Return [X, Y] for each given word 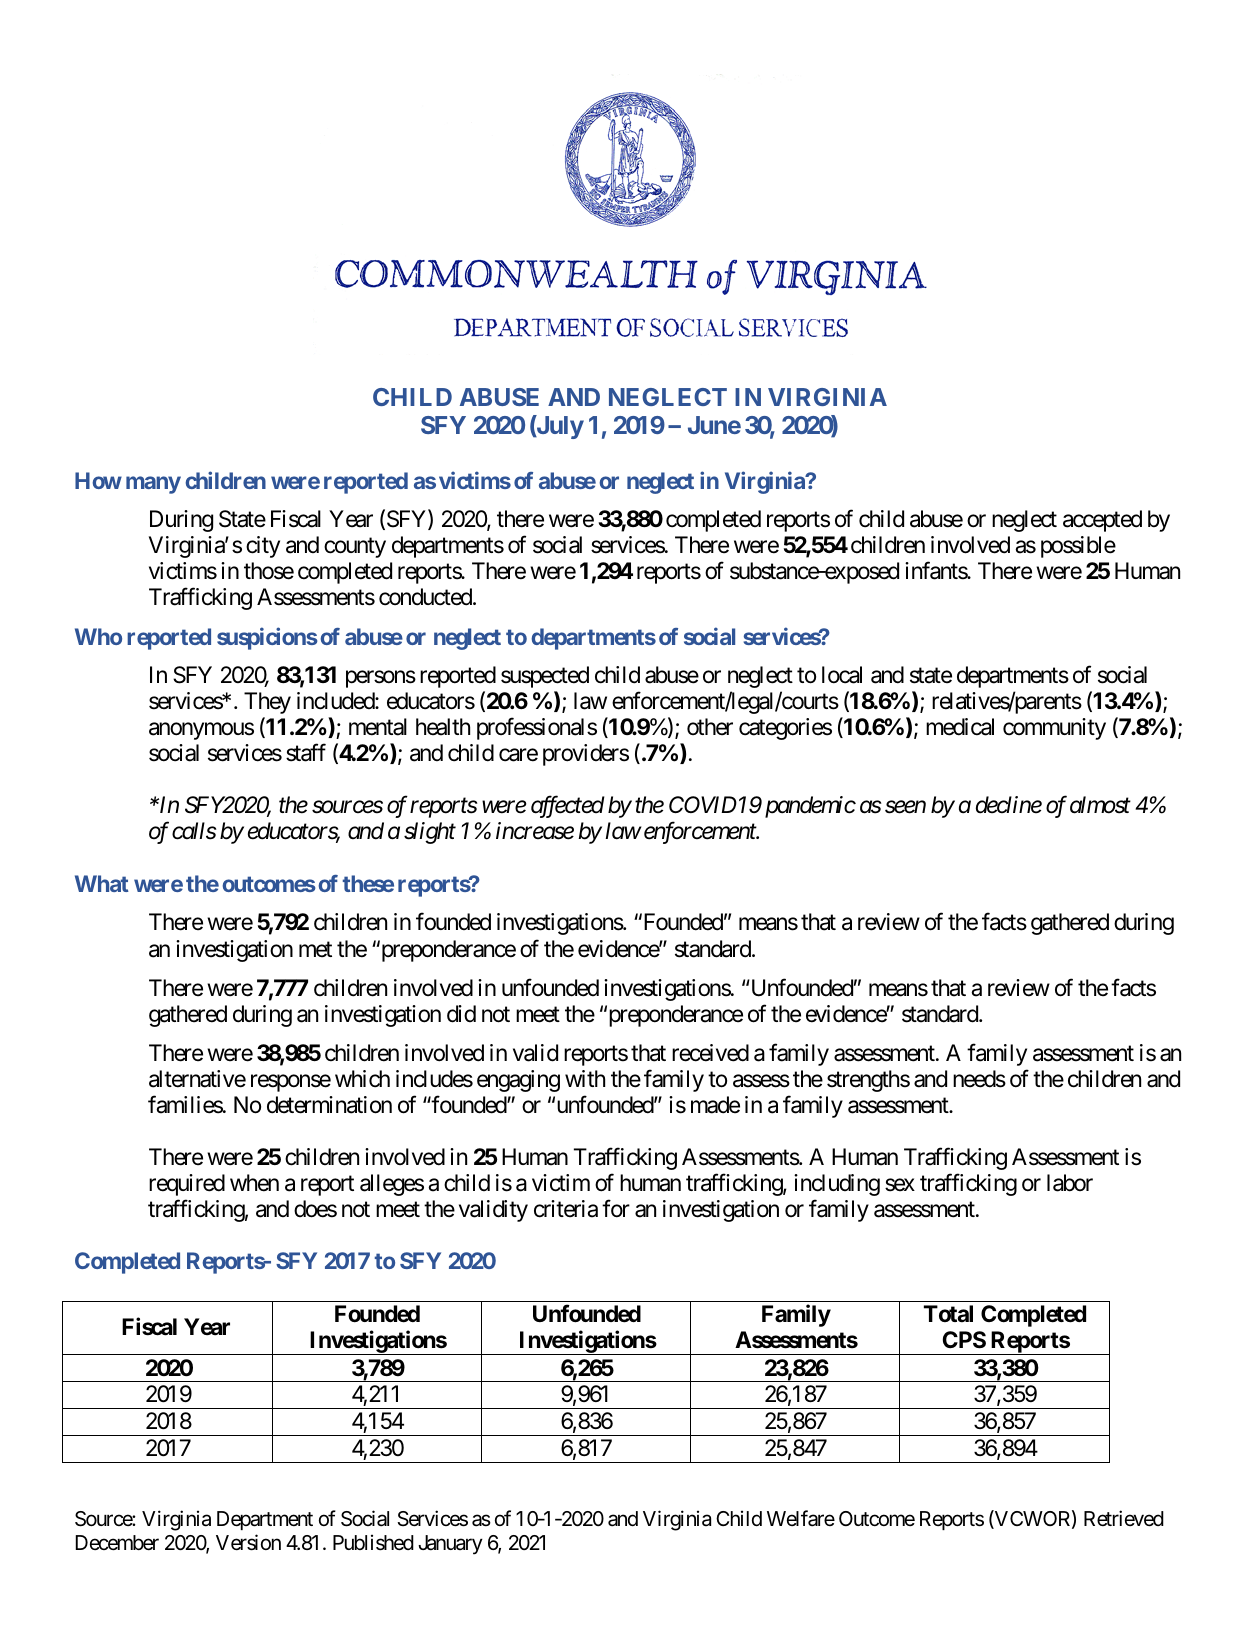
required [187, 1185]
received [710, 1053]
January [450, 1545]
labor [1070, 1183]
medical [960, 727]
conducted [426, 597]
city [263, 547]
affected [568, 807]
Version [248, 1542]
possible [1078, 547]
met [315, 950]
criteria [566, 1209]
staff [306, 753]
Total [948, 1314]
